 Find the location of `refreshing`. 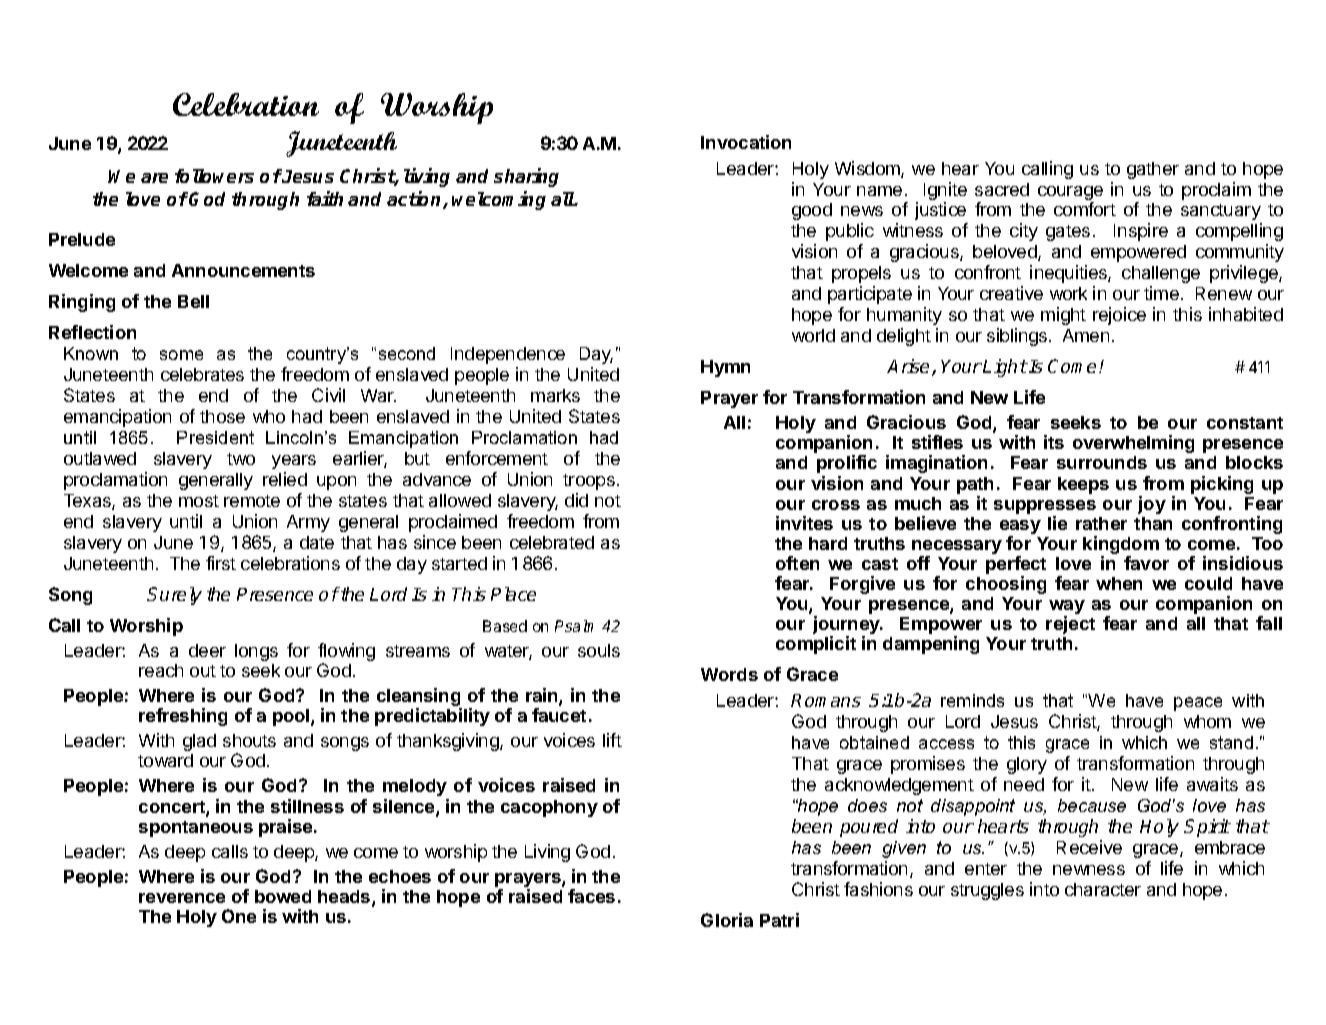

refreshing is located at coordinates (183, 717).
